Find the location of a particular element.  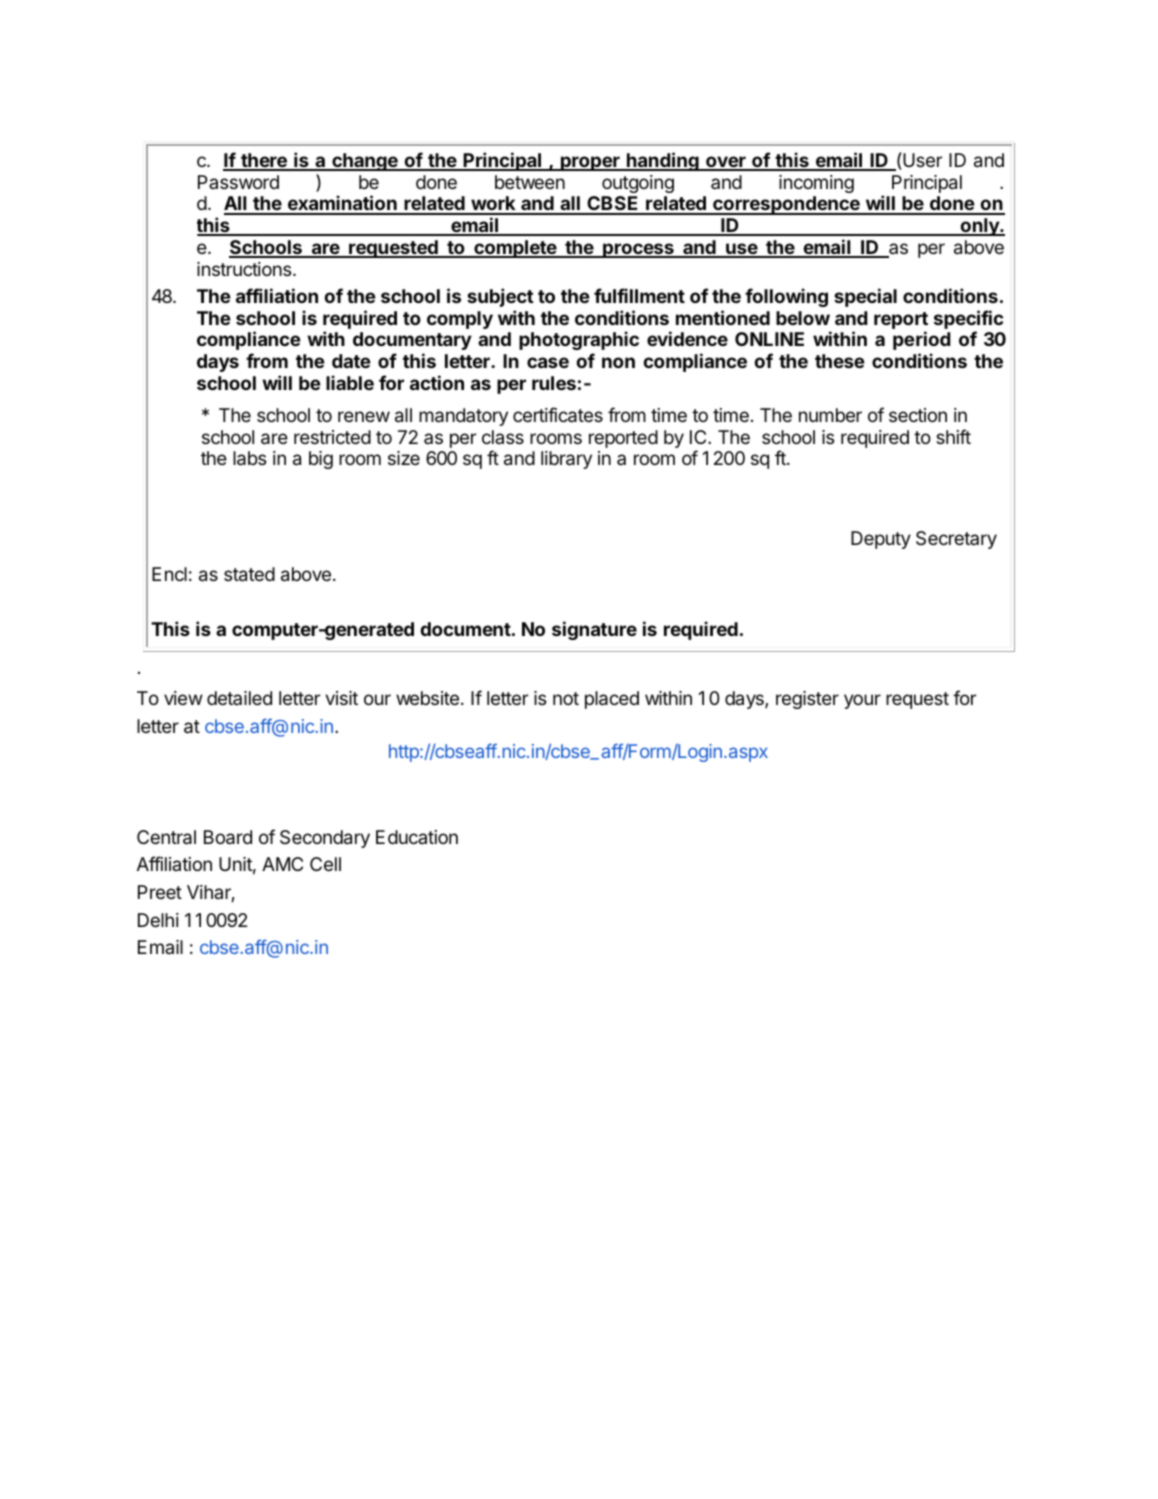

library is located at coordinates (566, 460).
